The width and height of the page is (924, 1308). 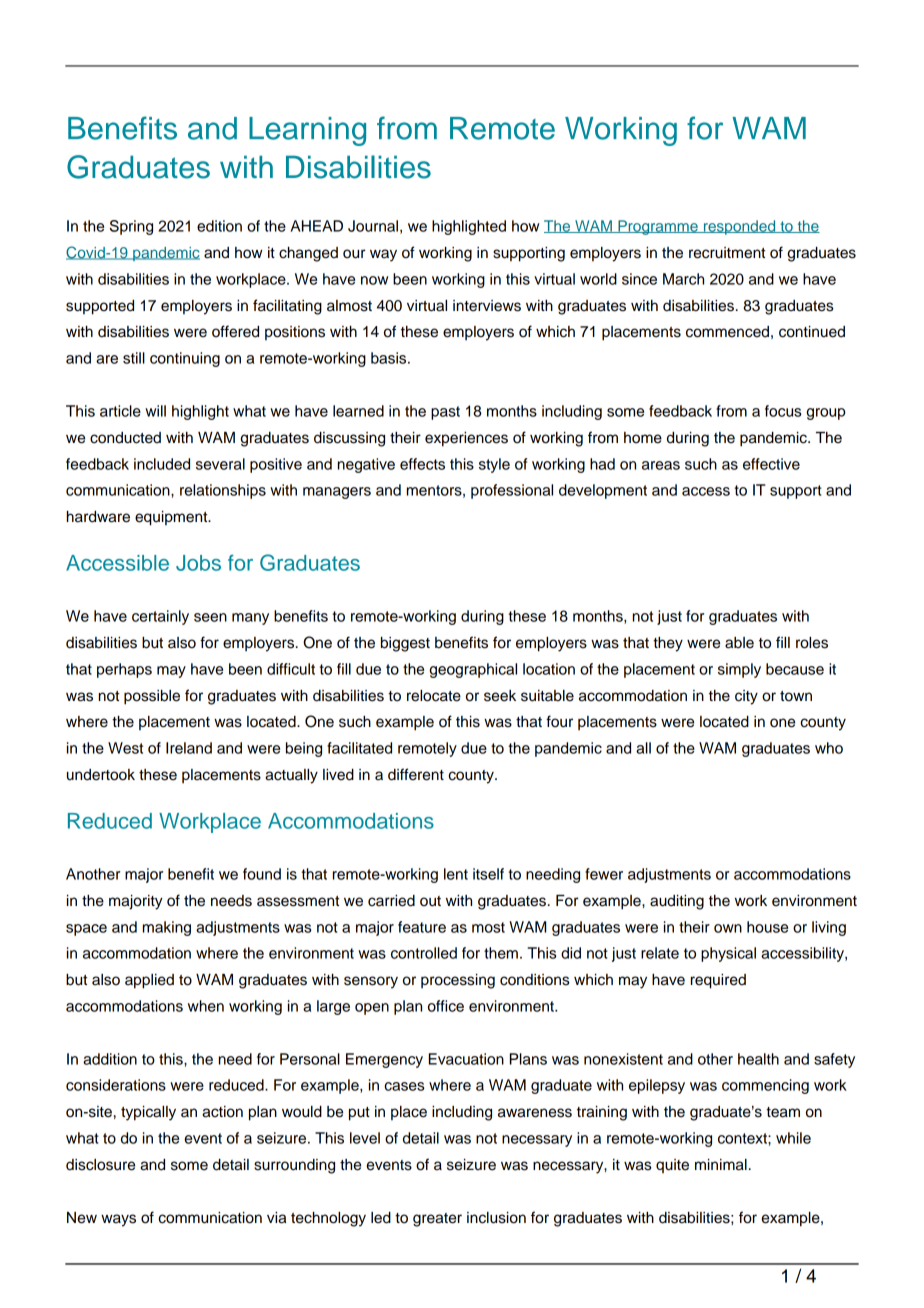 What do you see at coordinates (437, 1220) in the page?
I see `greater` at bounding box center [437, 1220].
